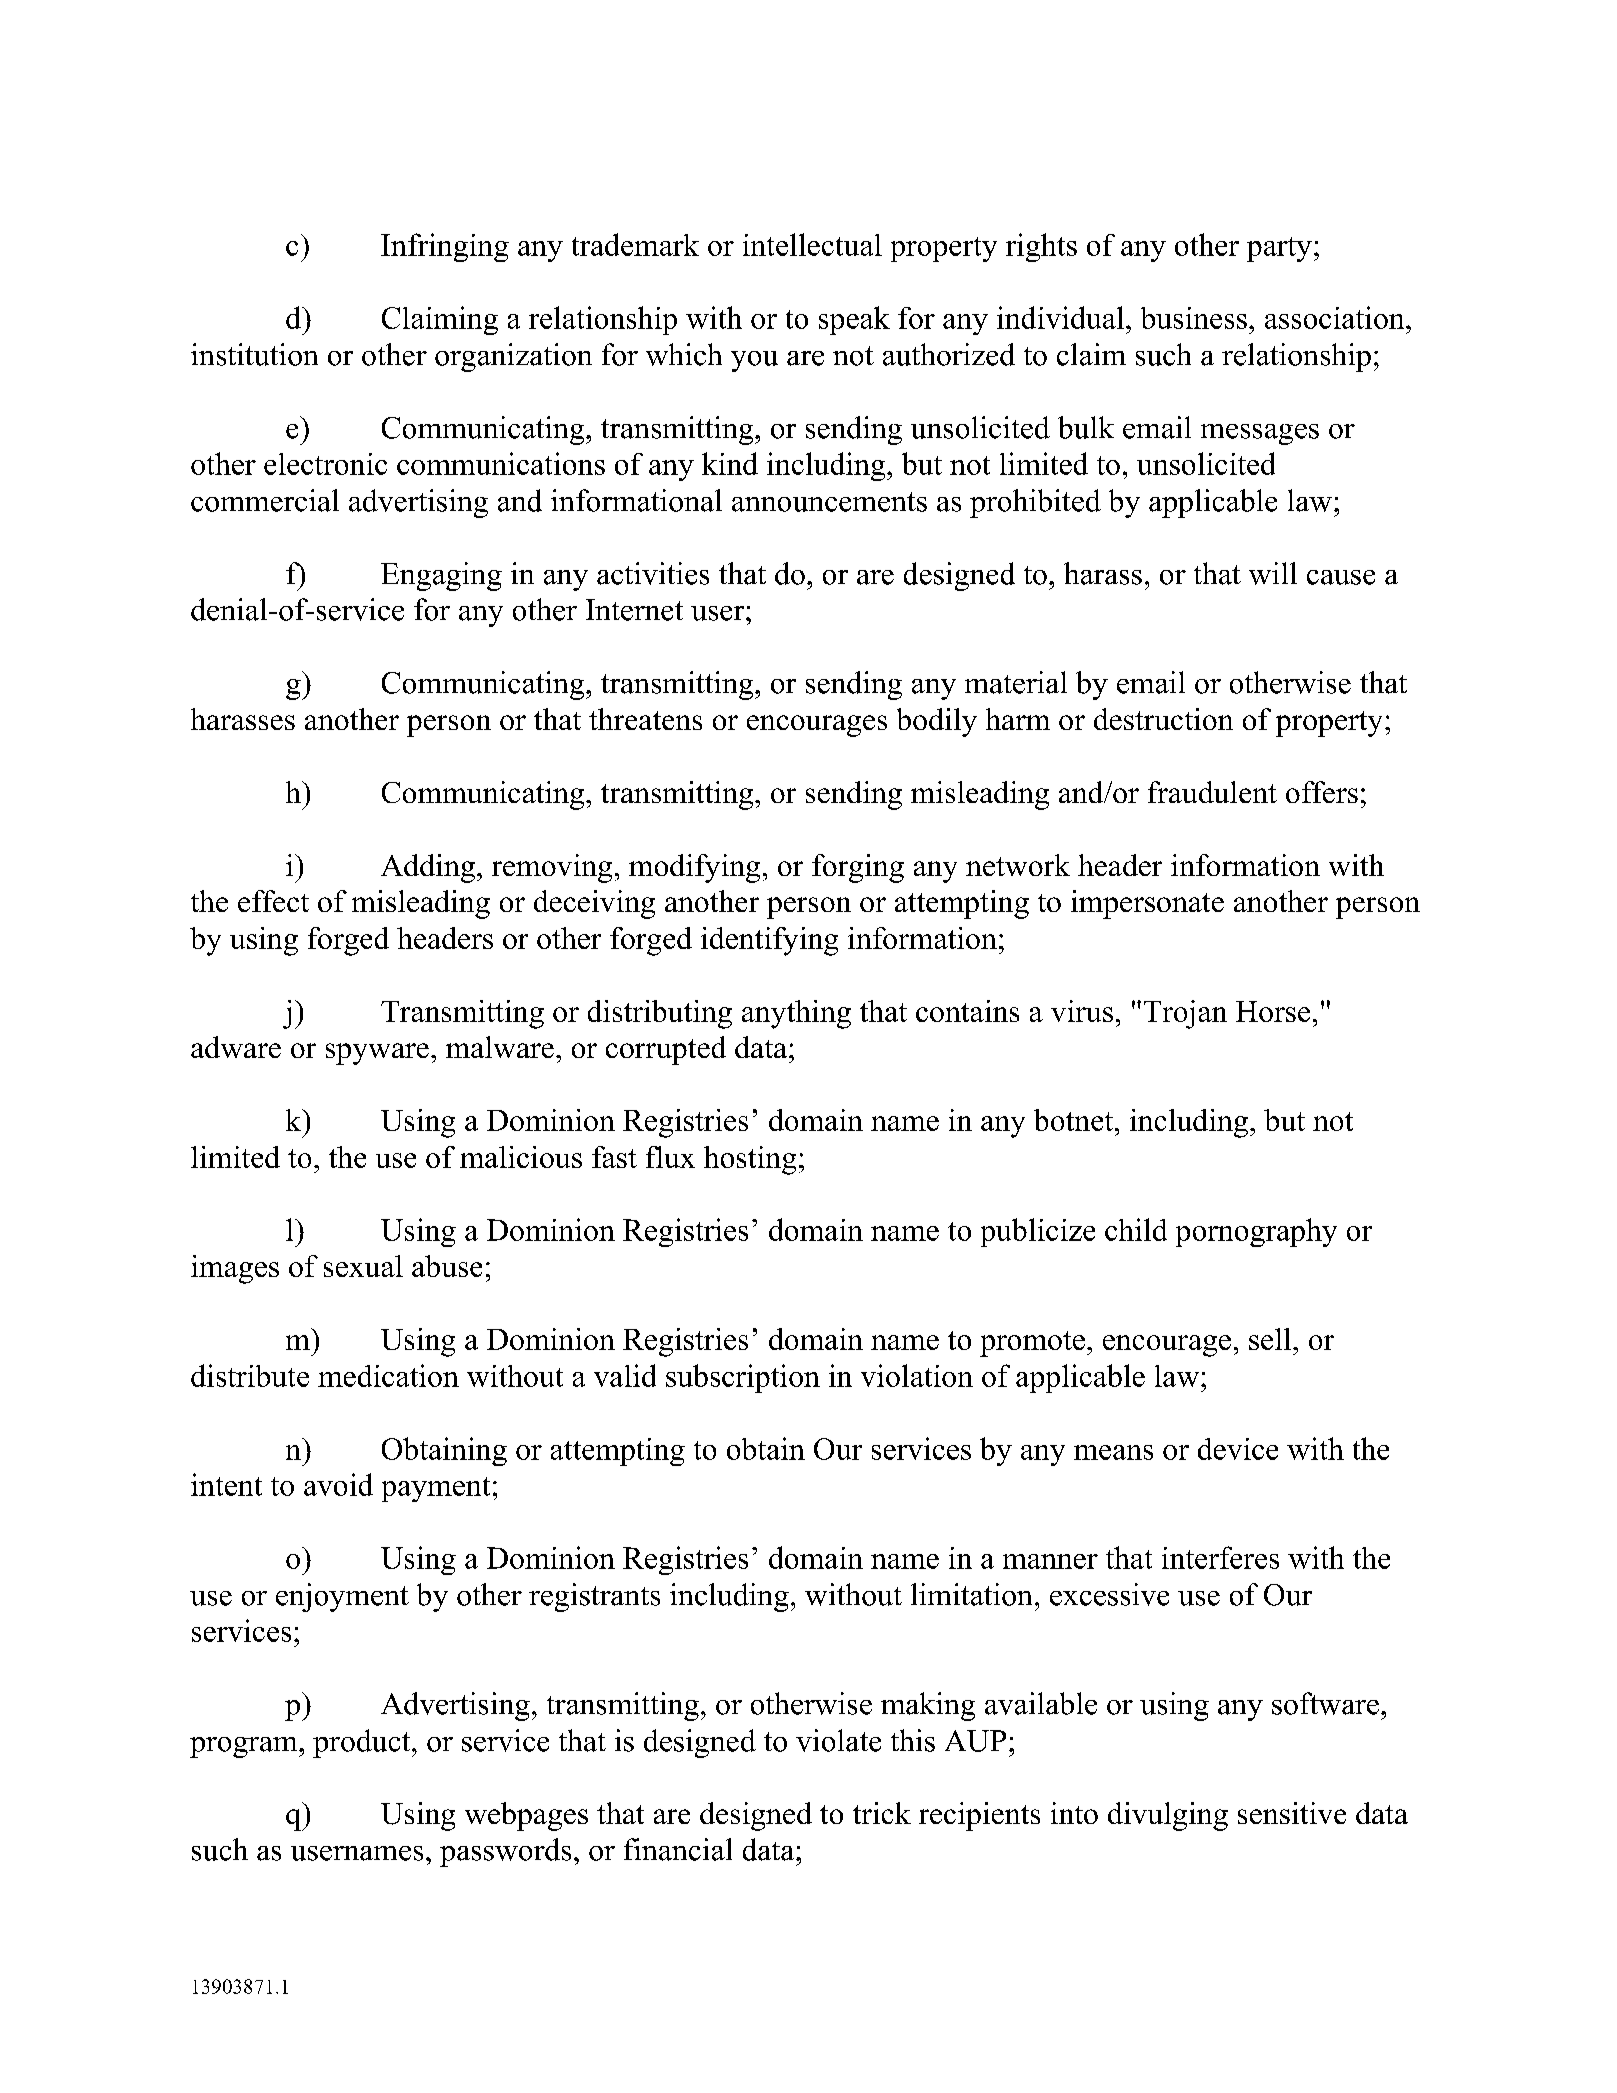 This screenshot has width=1617, height=2093. I want to click on Adding, so click(428, 868).
